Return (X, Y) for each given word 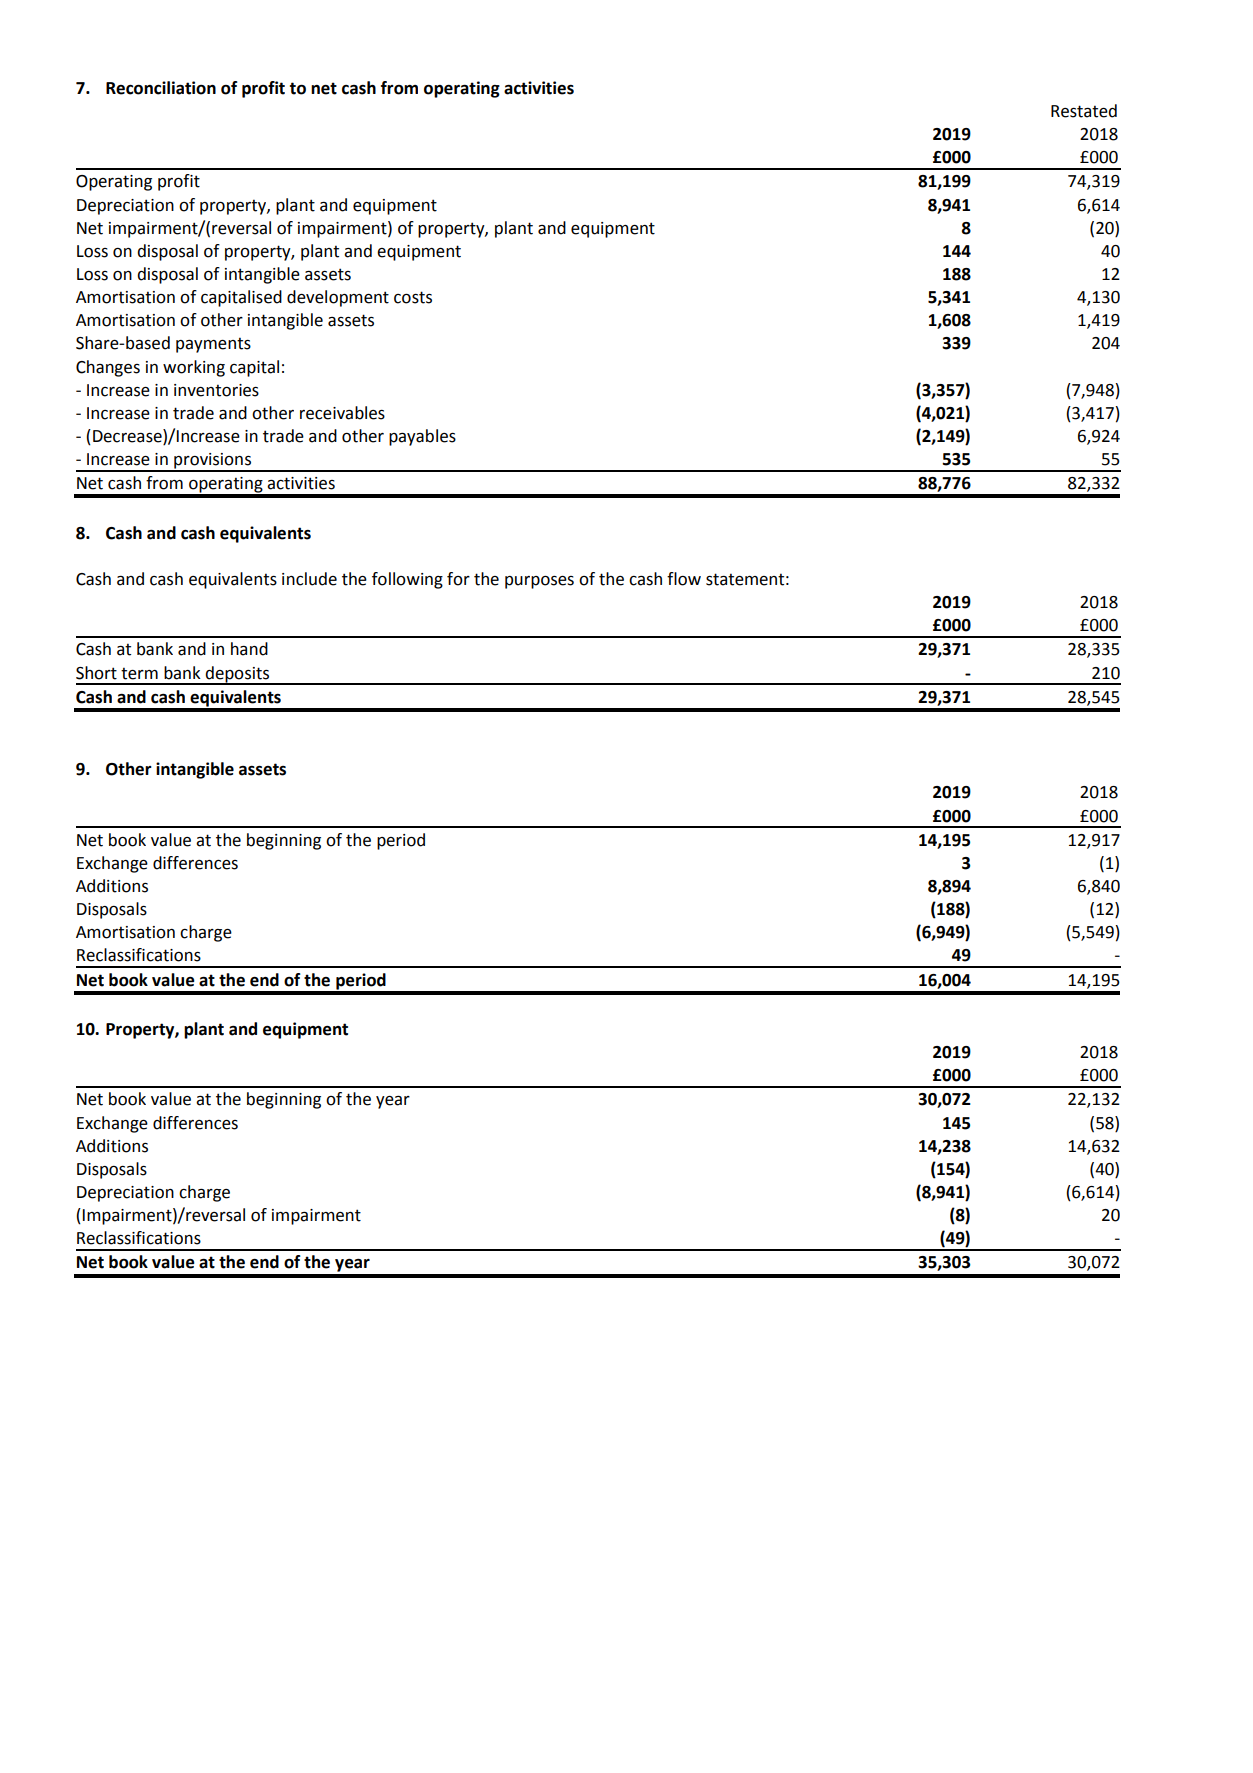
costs (413, 297)
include (309, 579)
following (407, 580)
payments (213, 345)
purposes (539, 582)
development (338, 298)
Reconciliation (161, 88)
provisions (213, 462)
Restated (1084, 111)
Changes (108, 368)
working (194, 368)
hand (249, 649)
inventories (216, 390)
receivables (342, 413)
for (458, 579)
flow (684, 579)
